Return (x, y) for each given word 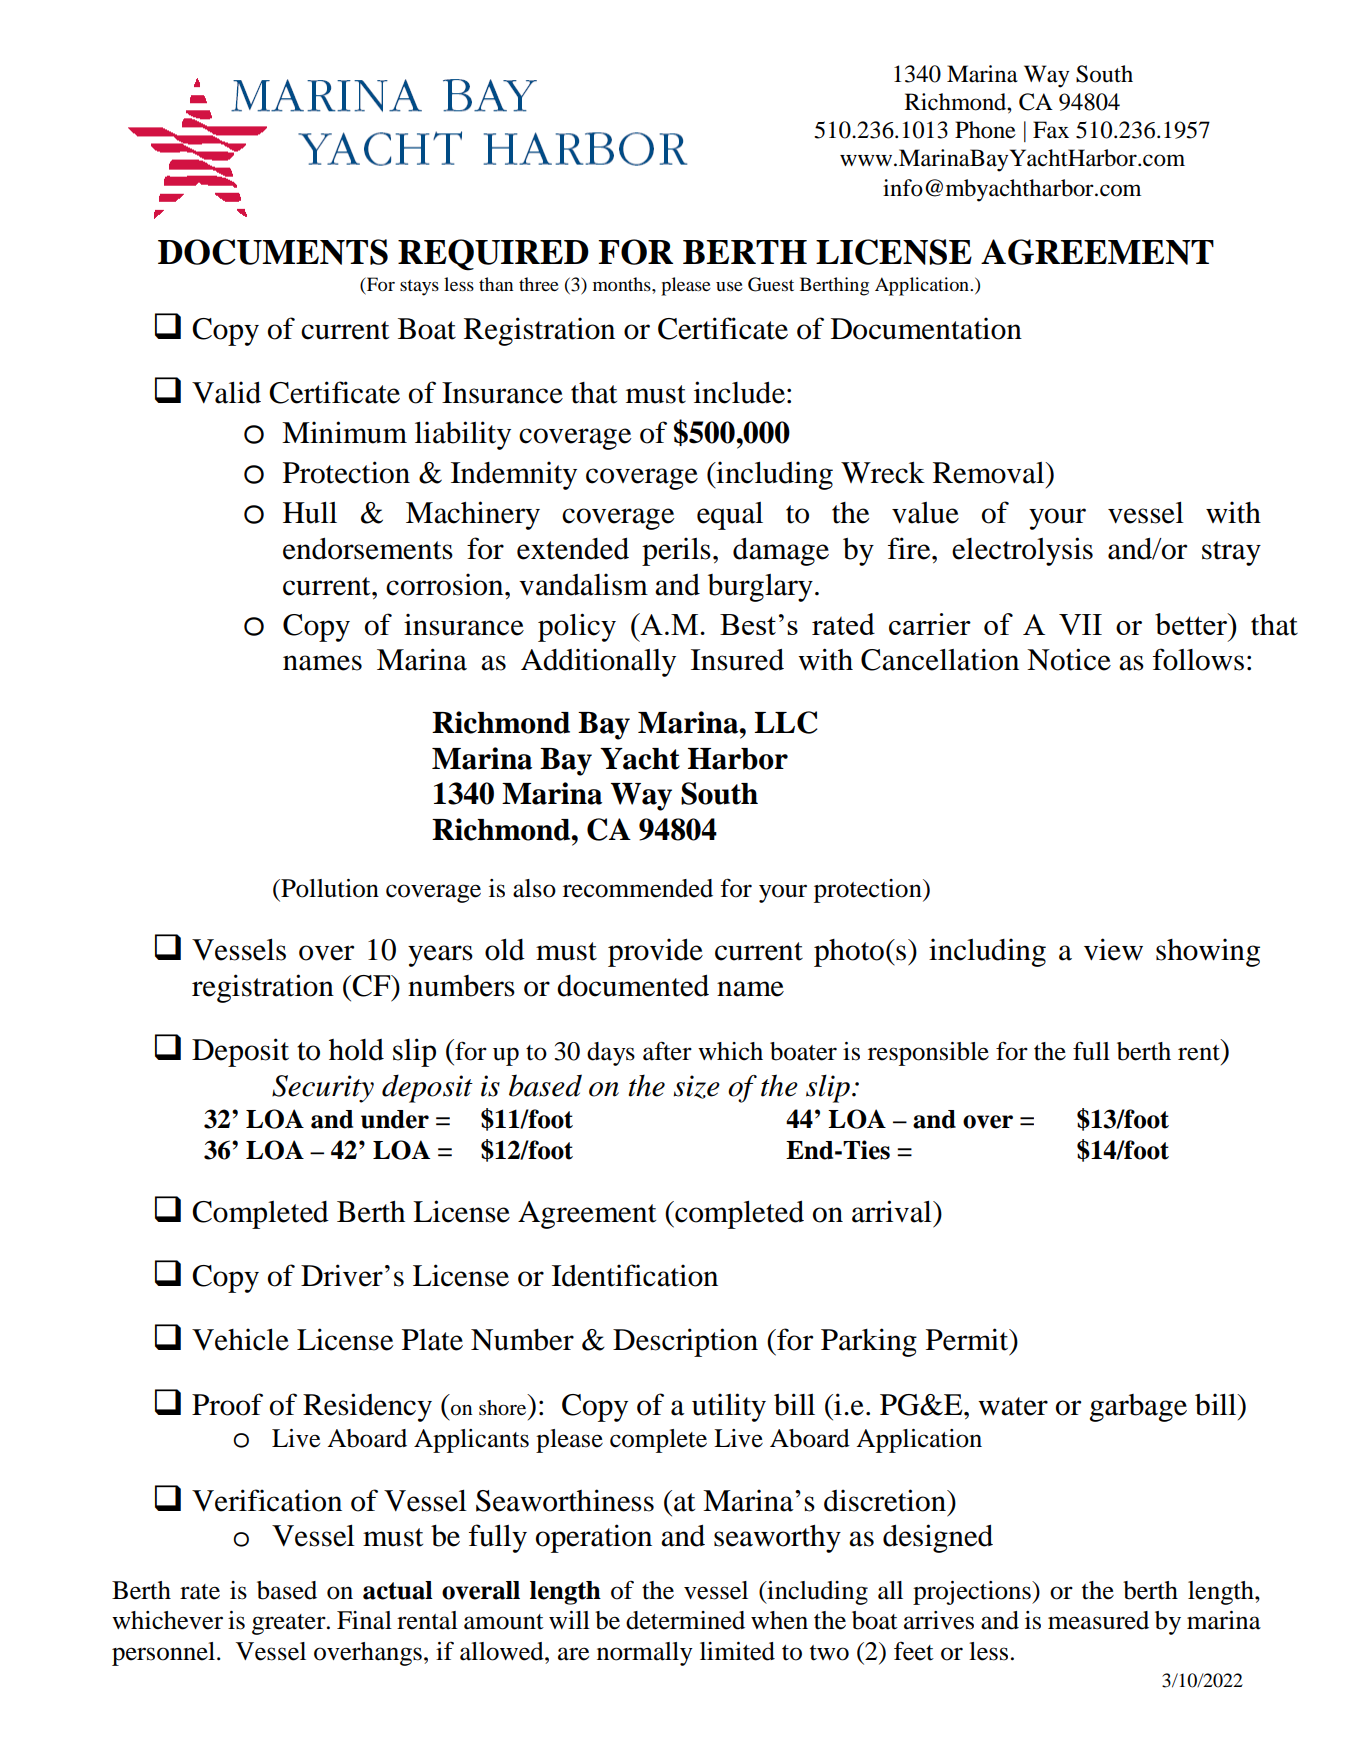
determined (685, 1620)
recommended (638, 888)
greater (290, 1624)
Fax (1051, 130)
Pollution (329, 888)
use (729, 286)
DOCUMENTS (273, 252)
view (1113, 949)
